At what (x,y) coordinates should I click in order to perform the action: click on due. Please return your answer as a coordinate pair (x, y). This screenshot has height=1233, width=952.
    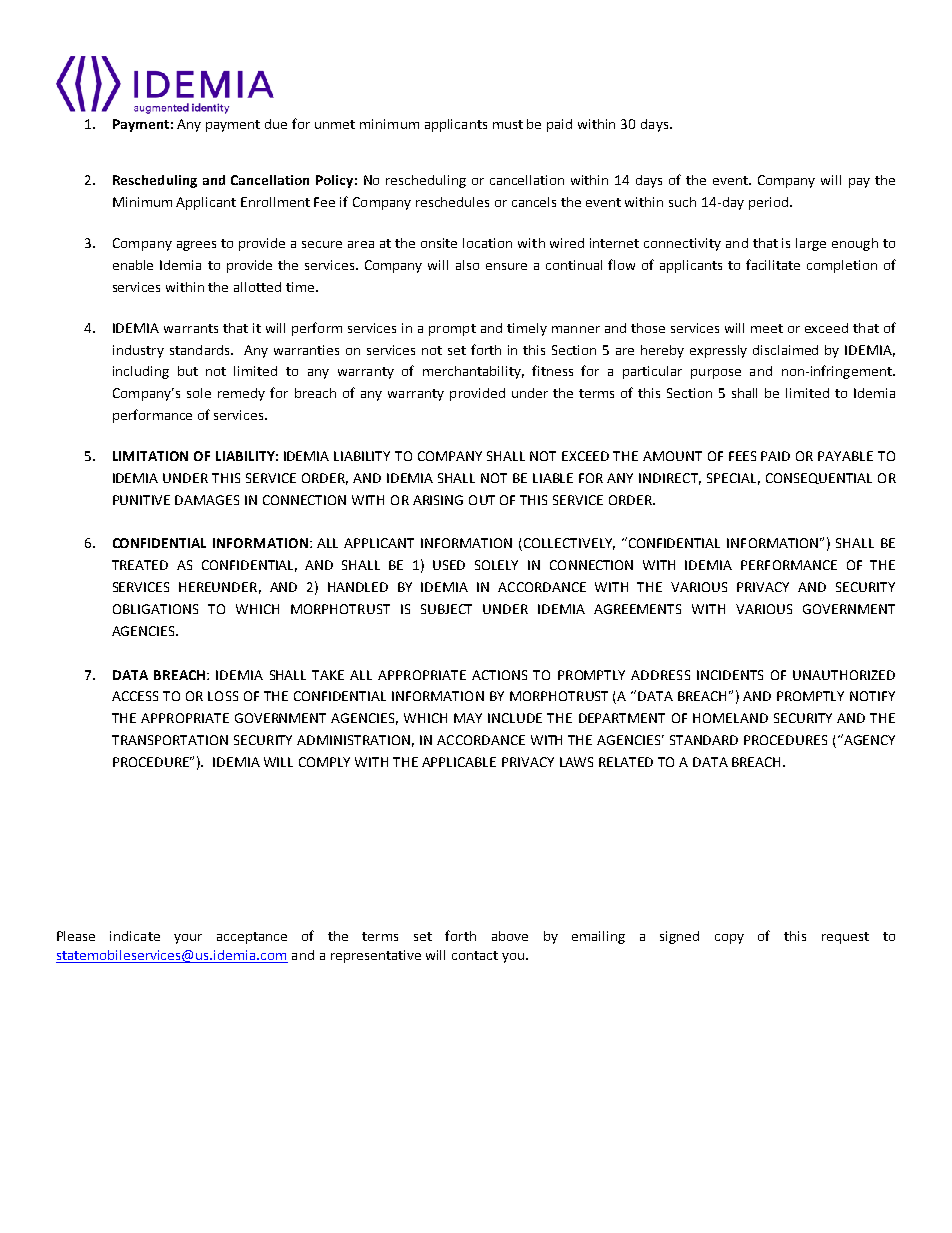
    Looking at the image, I should click on (276, 124).
